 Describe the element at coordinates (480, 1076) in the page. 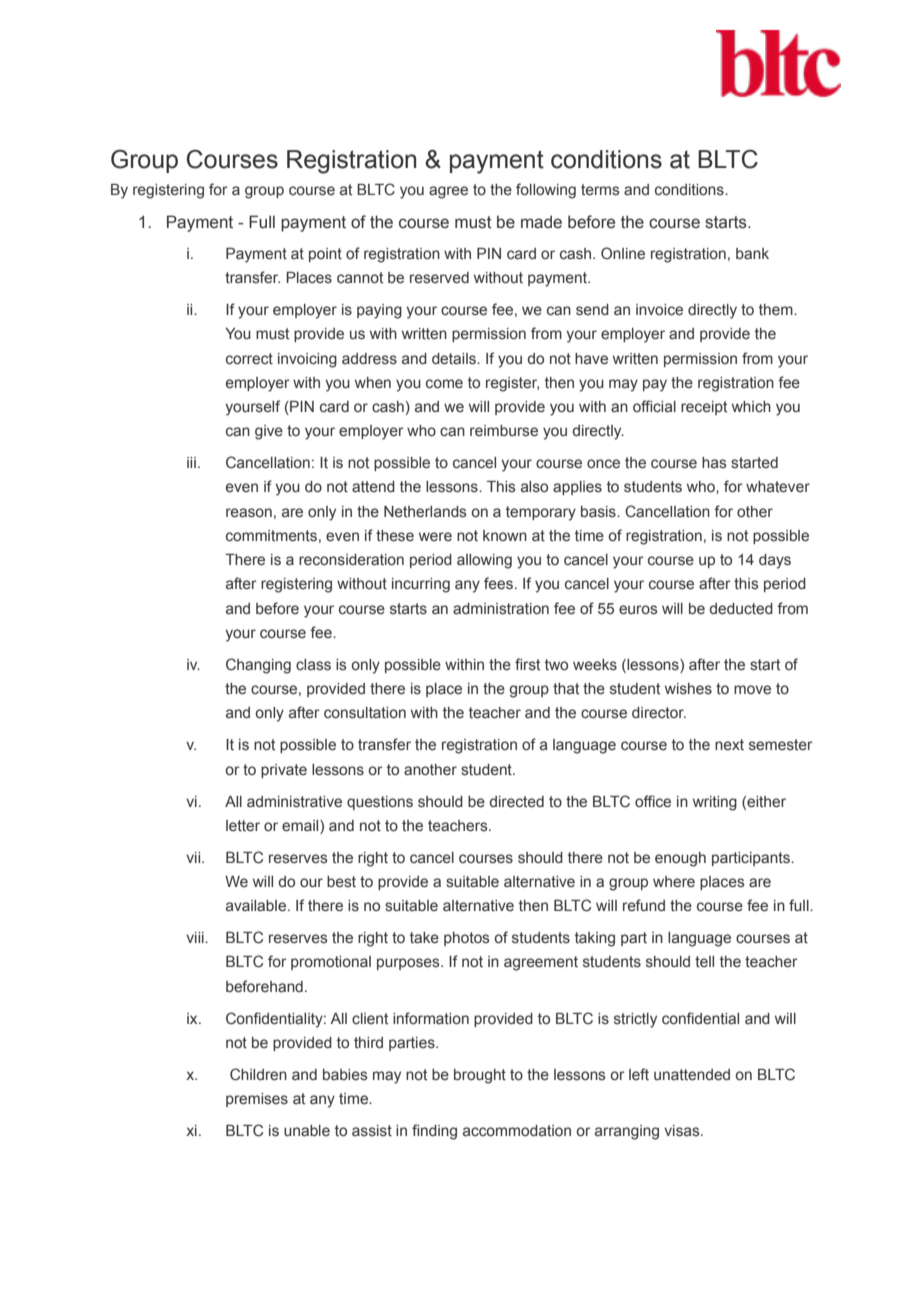

I see `brought` at that location.
